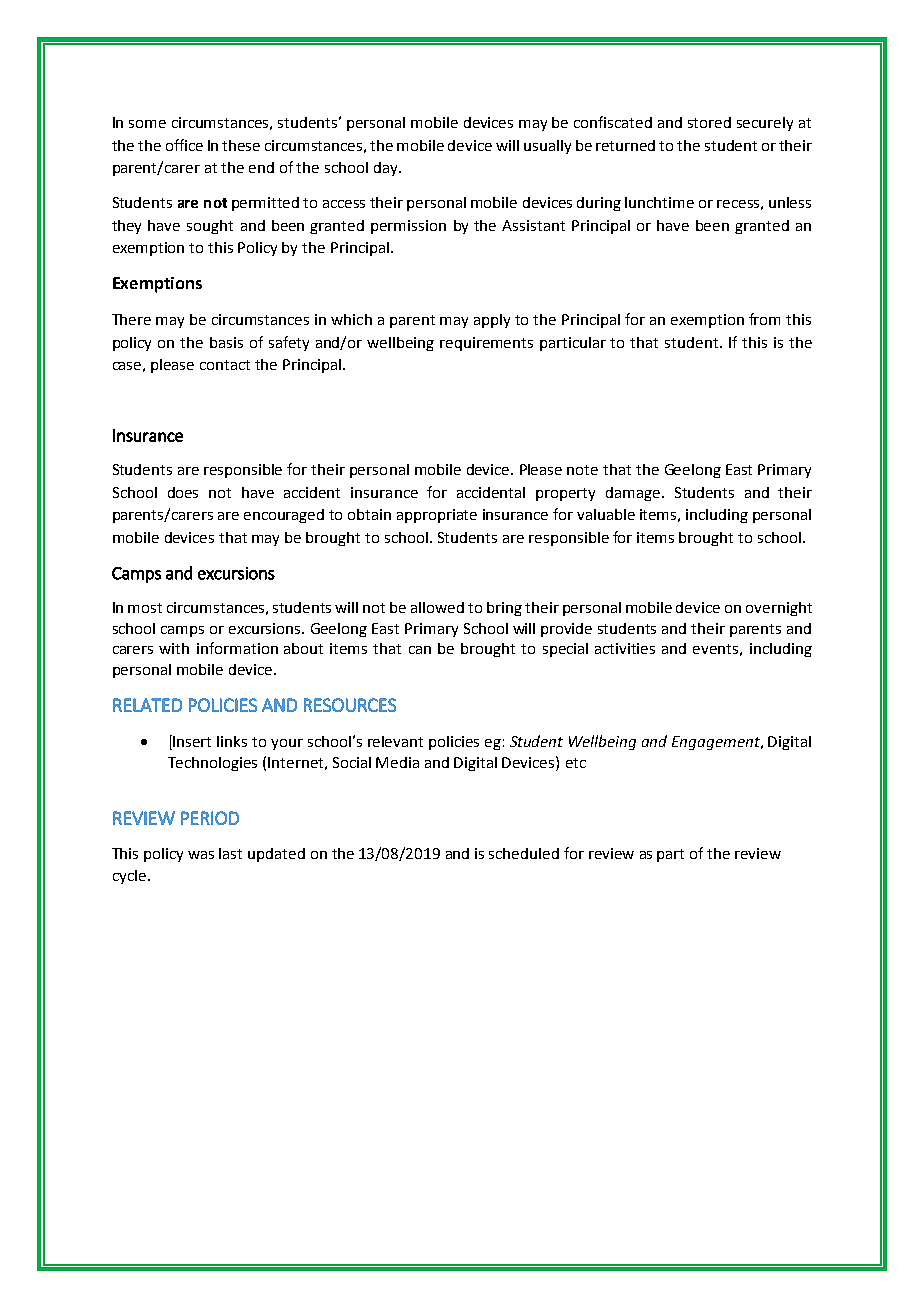  I want to click on allowed, so click(437, 607).
